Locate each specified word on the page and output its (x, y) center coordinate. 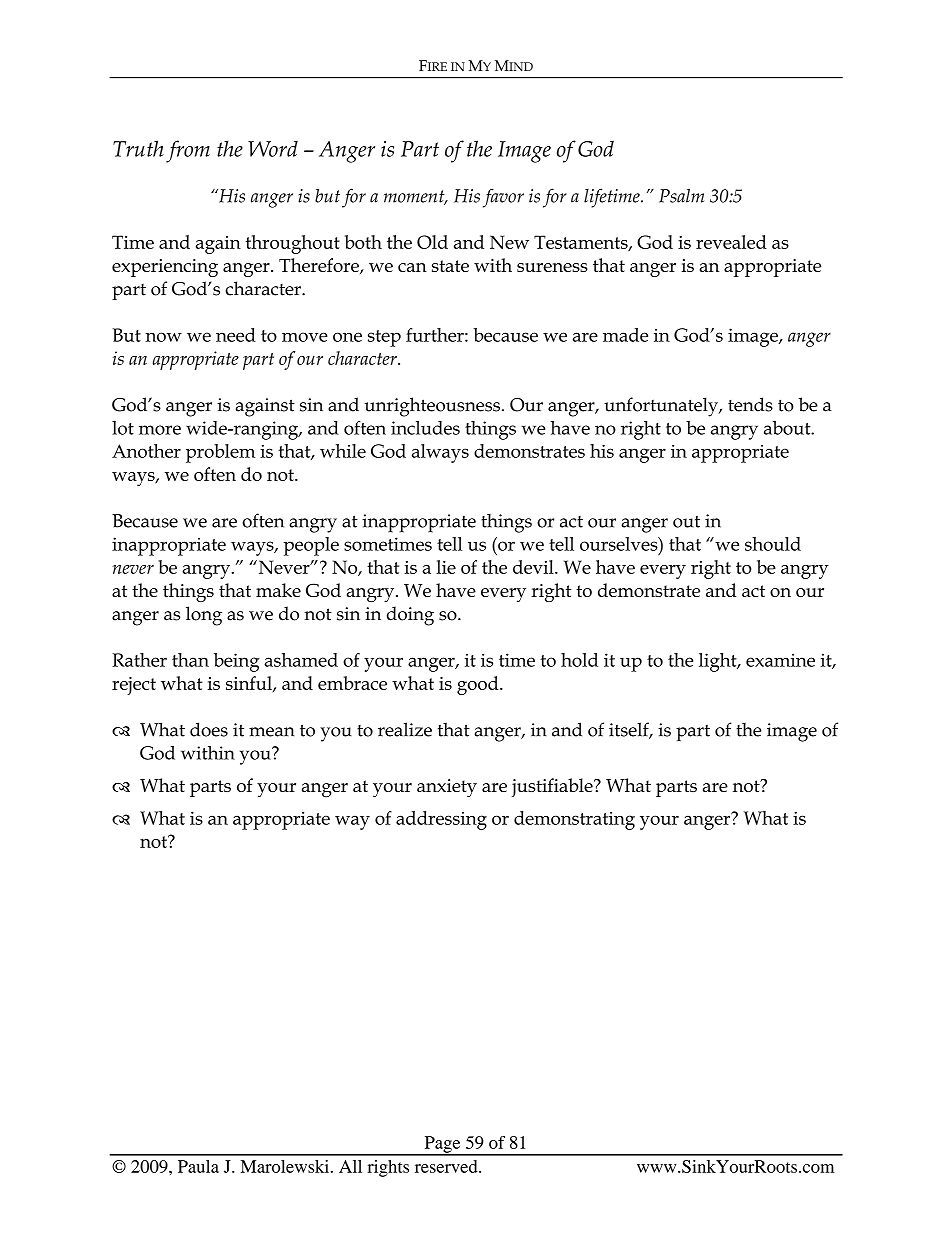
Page (442, 1145)
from (188, 151)
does (209, 729)
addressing (441, 820)
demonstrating (574, 820)
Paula (198, 1166)
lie (446, 567)
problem (220, 453)
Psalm (681, 196)
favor (503, 198)
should (773, 544)
